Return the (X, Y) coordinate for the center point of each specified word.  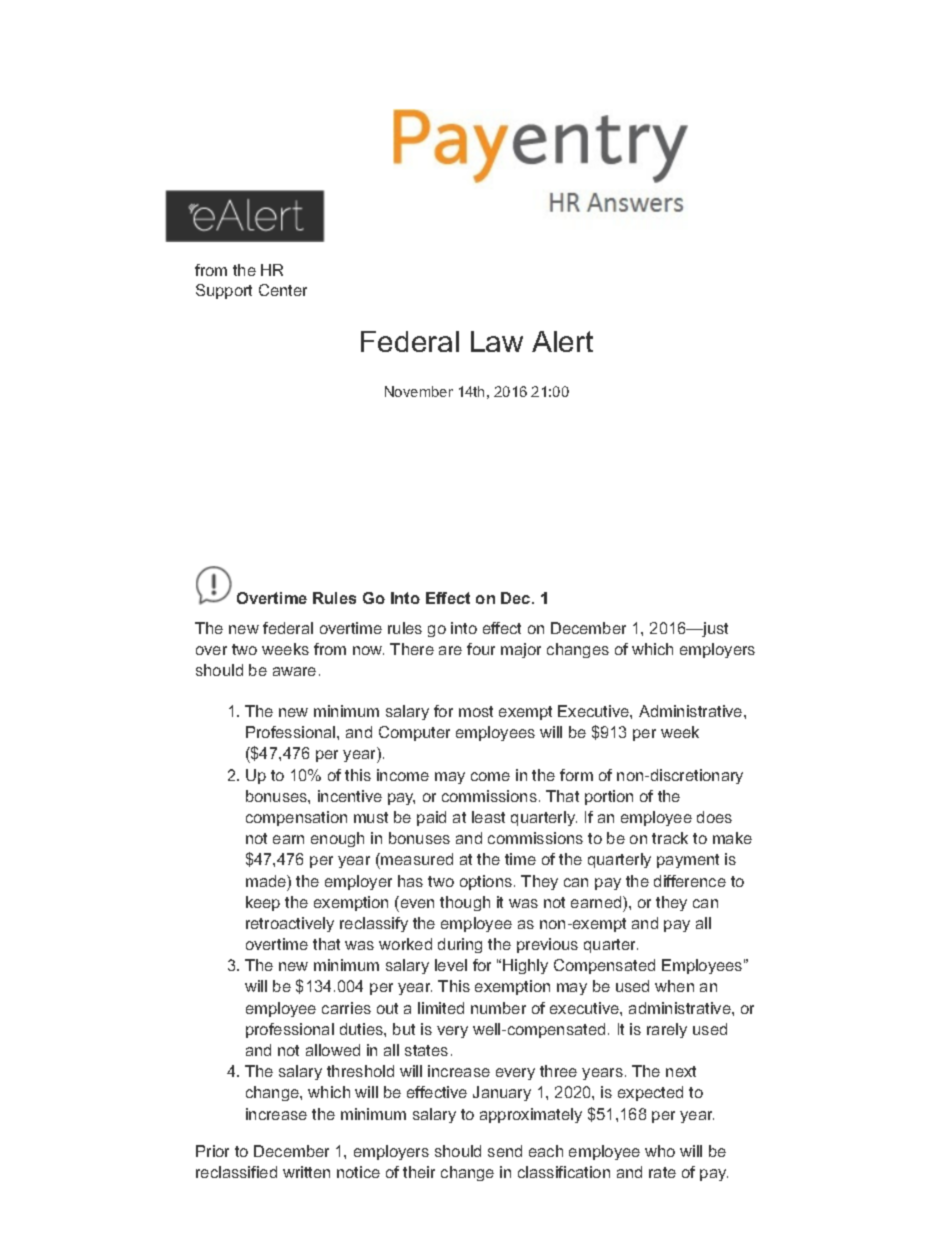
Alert (562, 341)
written (306, 1172)
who (660, 1151)
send (505, 1151)
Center (283, 290)
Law (497, 341)
